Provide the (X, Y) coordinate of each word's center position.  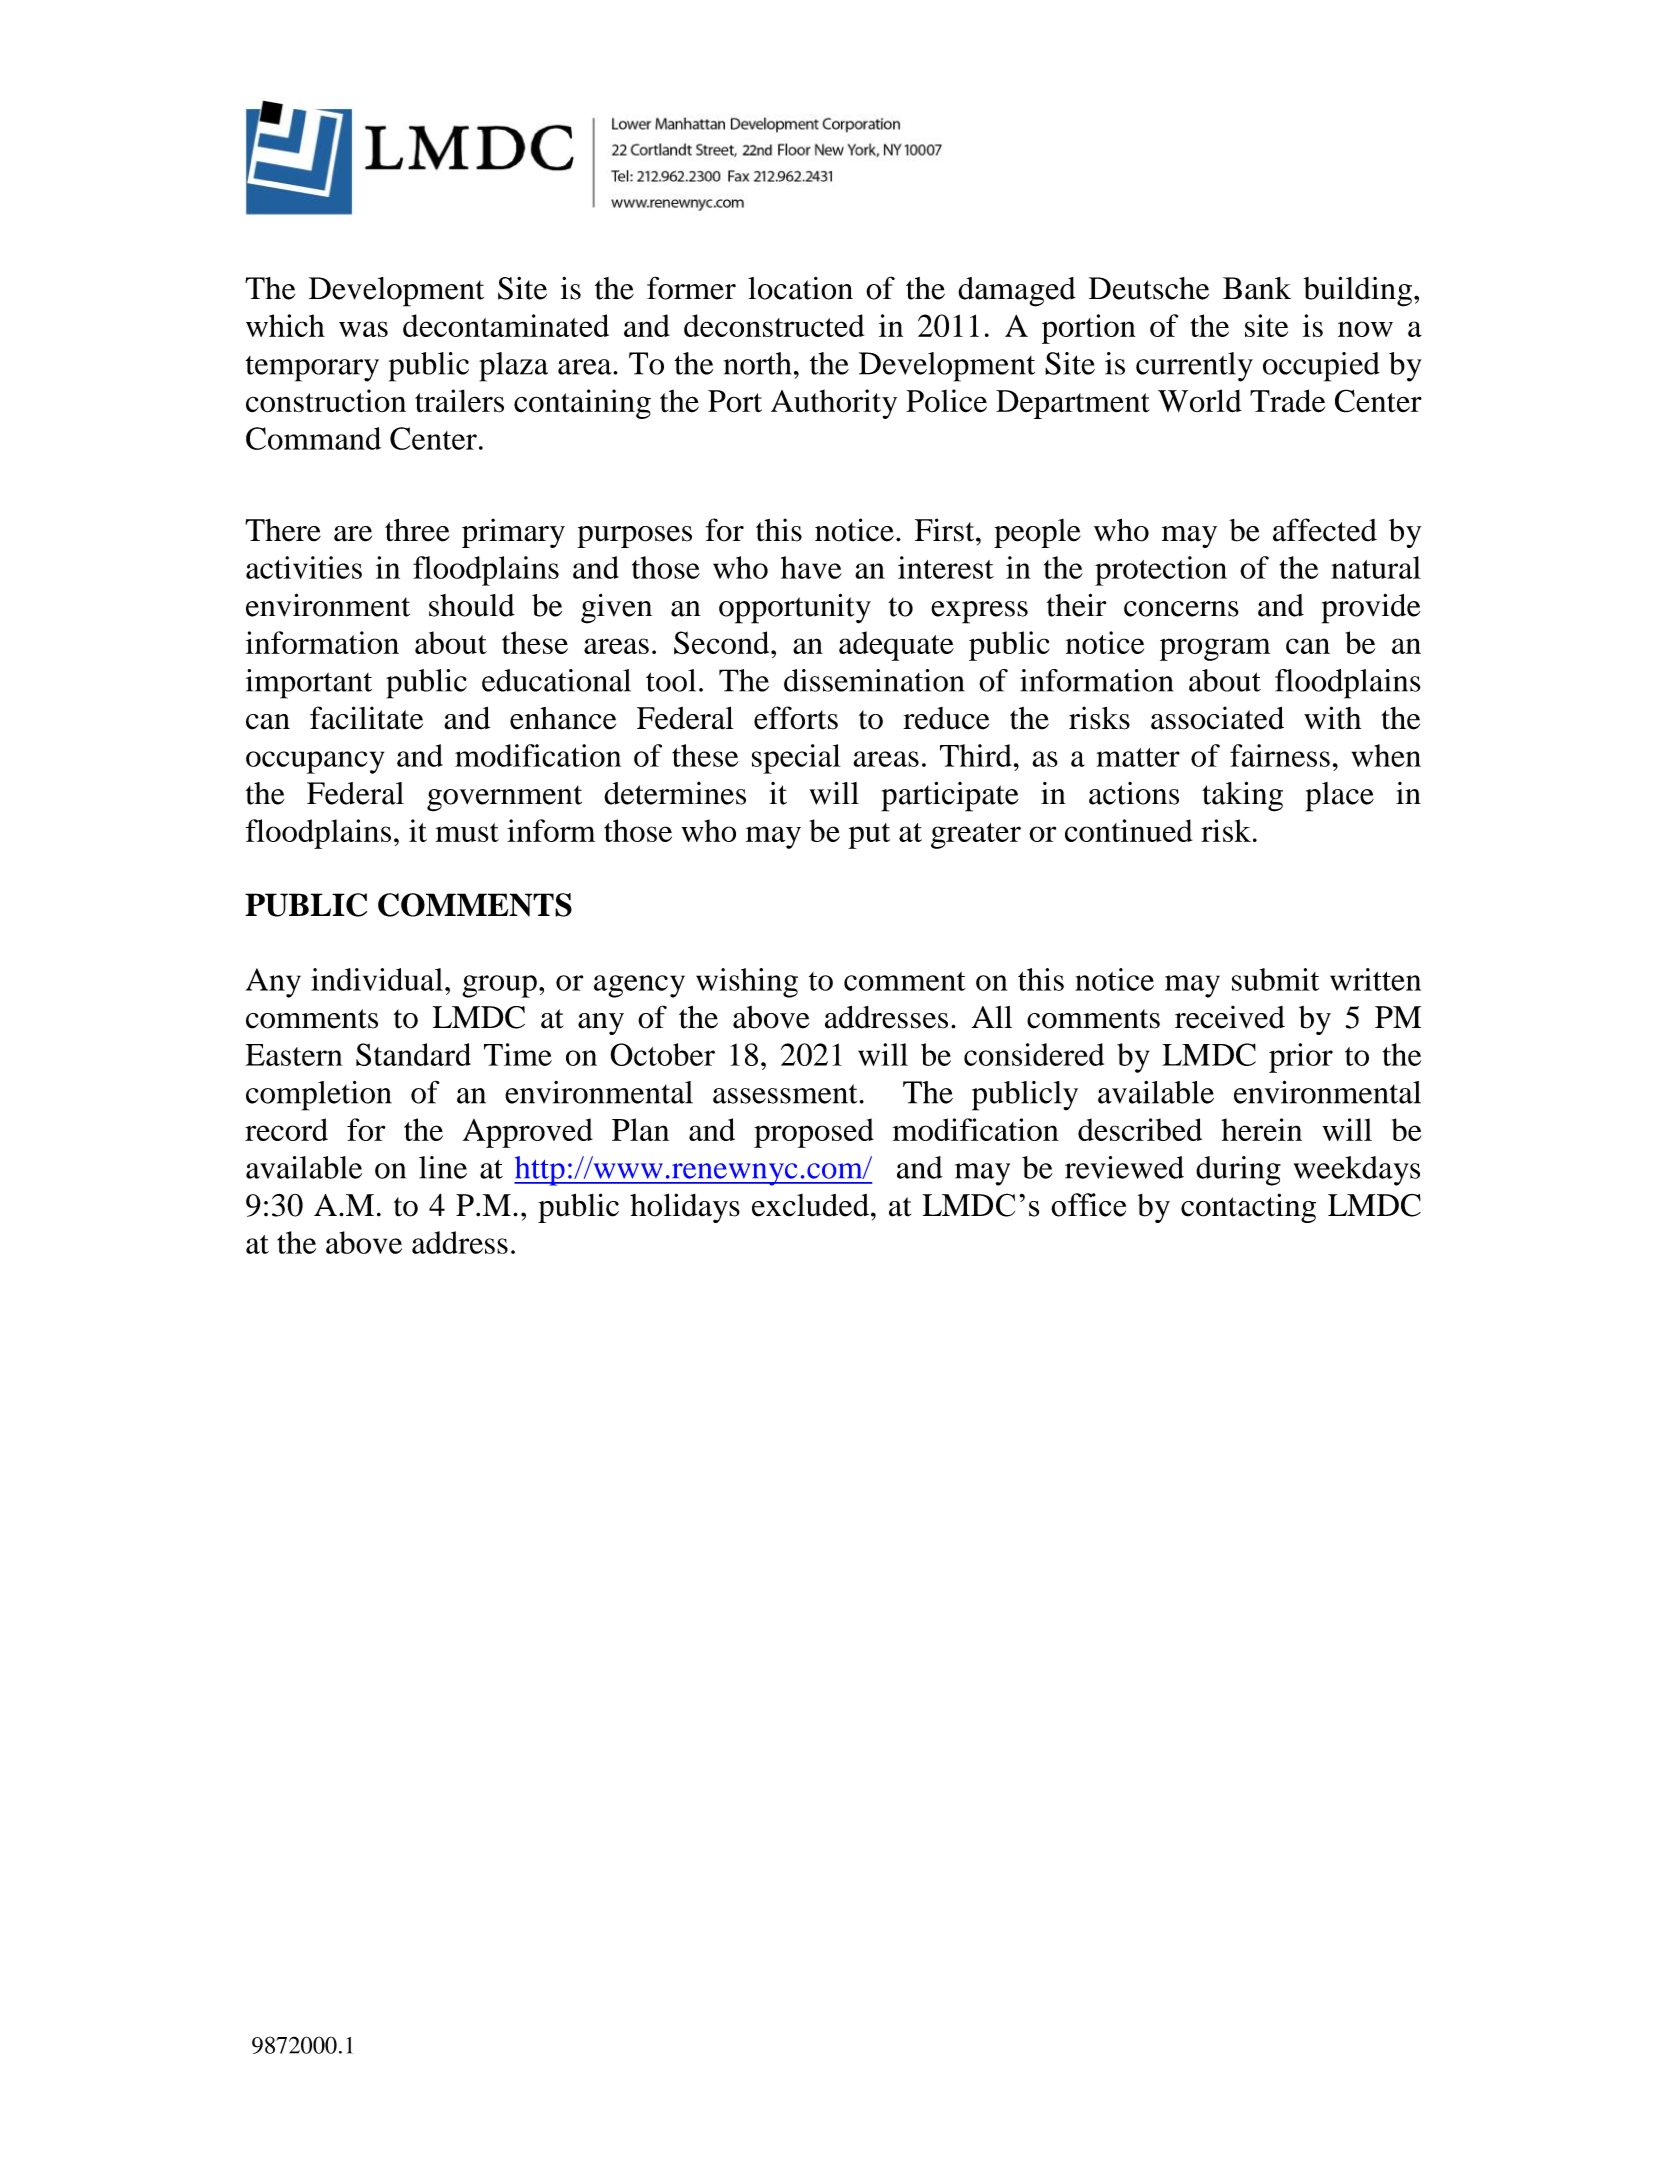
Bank (1257, 288)
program (1215, 649)
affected (1325, 530)
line (443, 1167)
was (363, 329)
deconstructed (774, 325)
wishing (747, 983)
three (417, 530)
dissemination (874, 680)
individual (377, 979)
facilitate (366, 718)
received (1230, 1017)
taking (1242, 796)
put (869, 836)
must (467, 832)
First (946, 530)
